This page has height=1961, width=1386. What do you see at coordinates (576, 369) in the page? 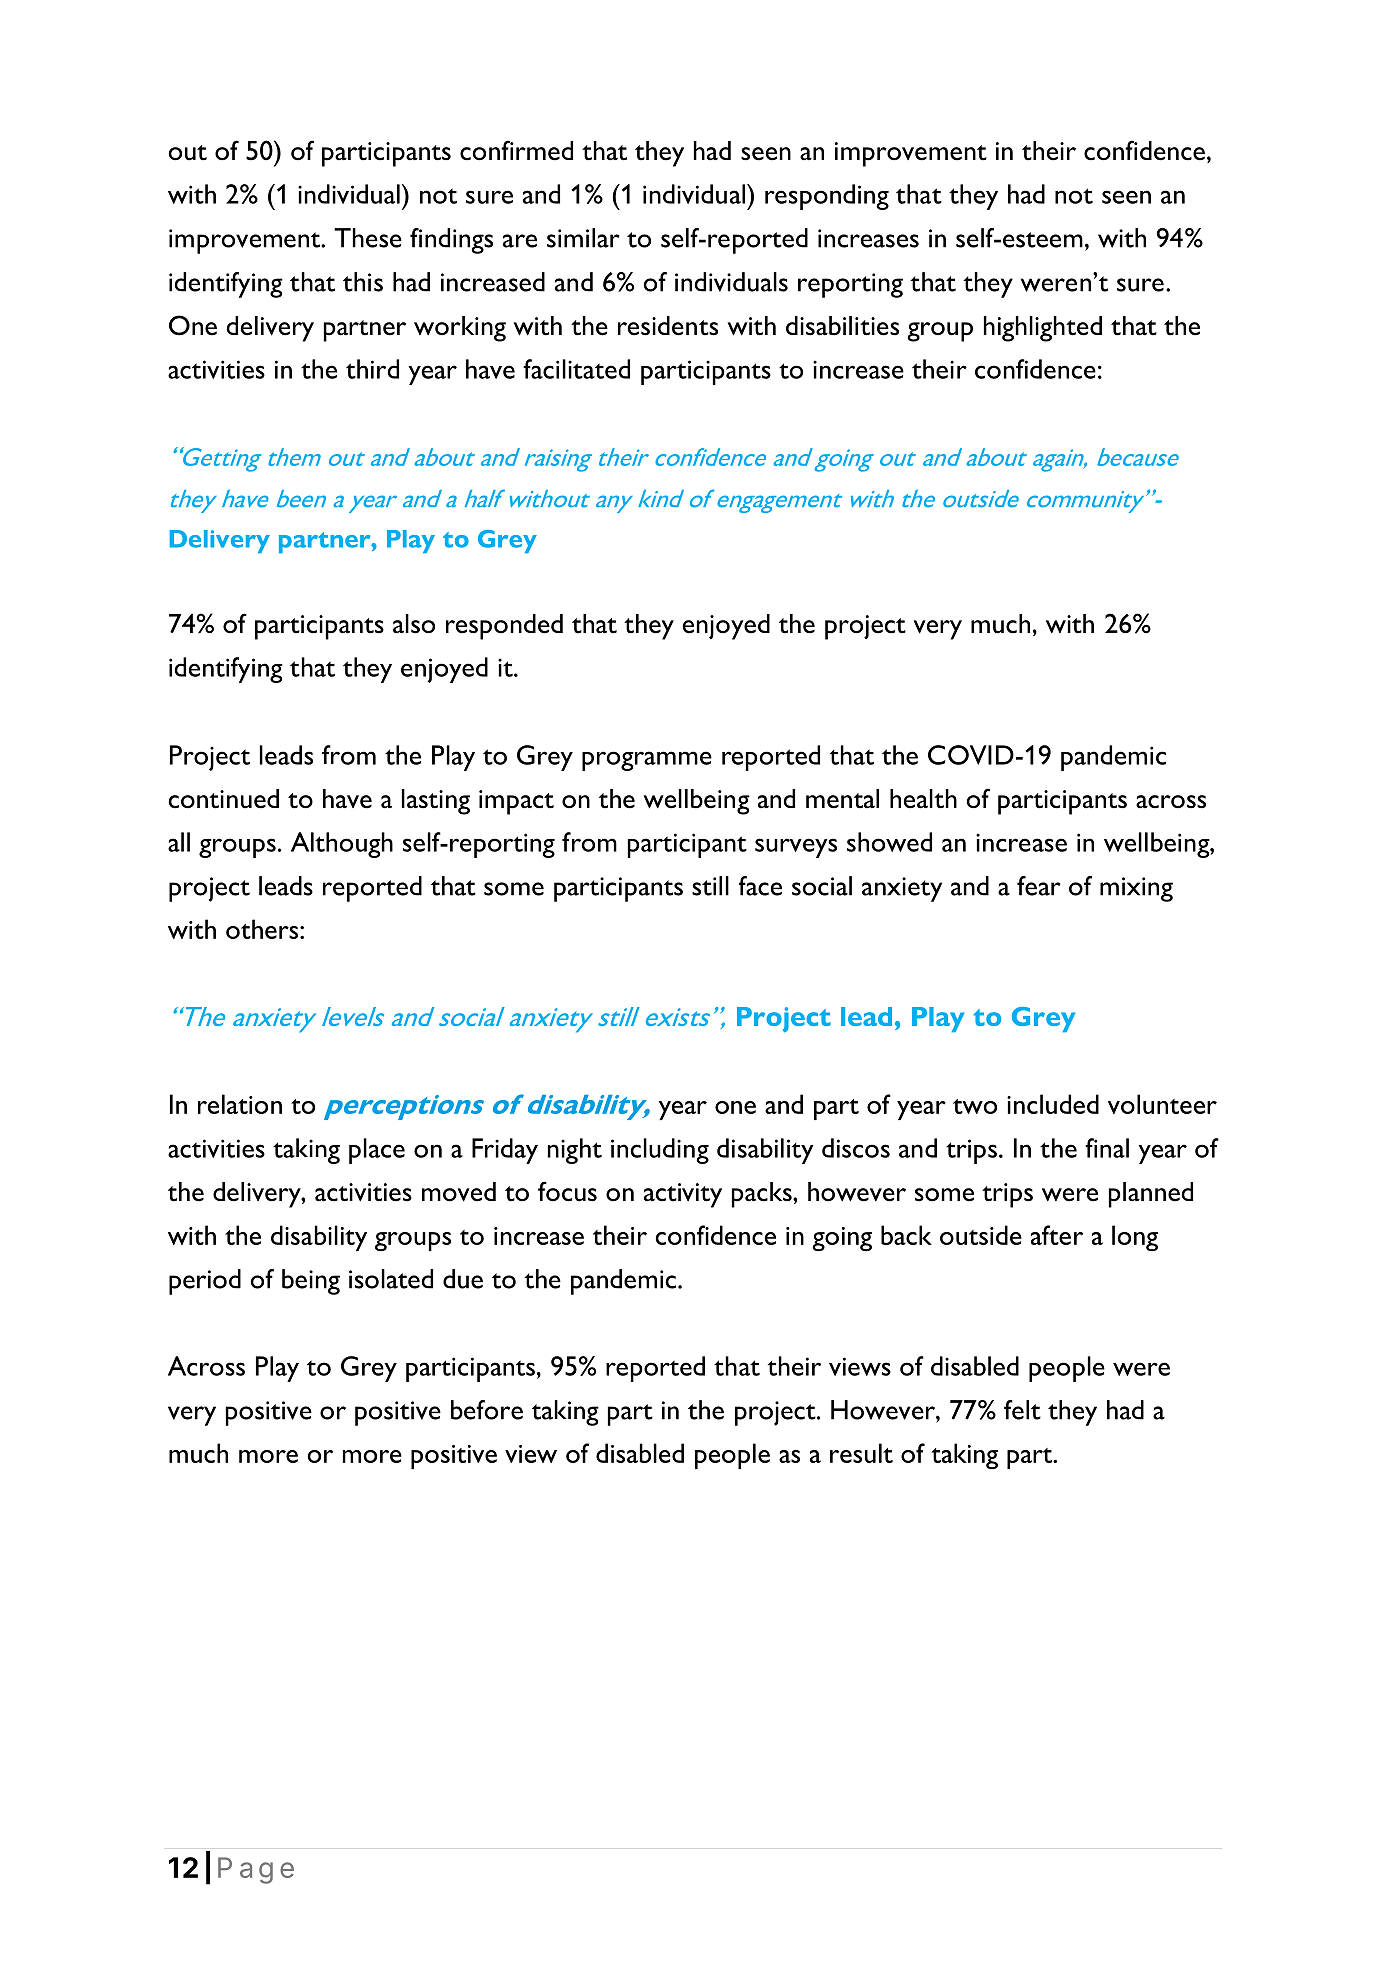
I see `facilitated` at bounding box center [576, 369].
